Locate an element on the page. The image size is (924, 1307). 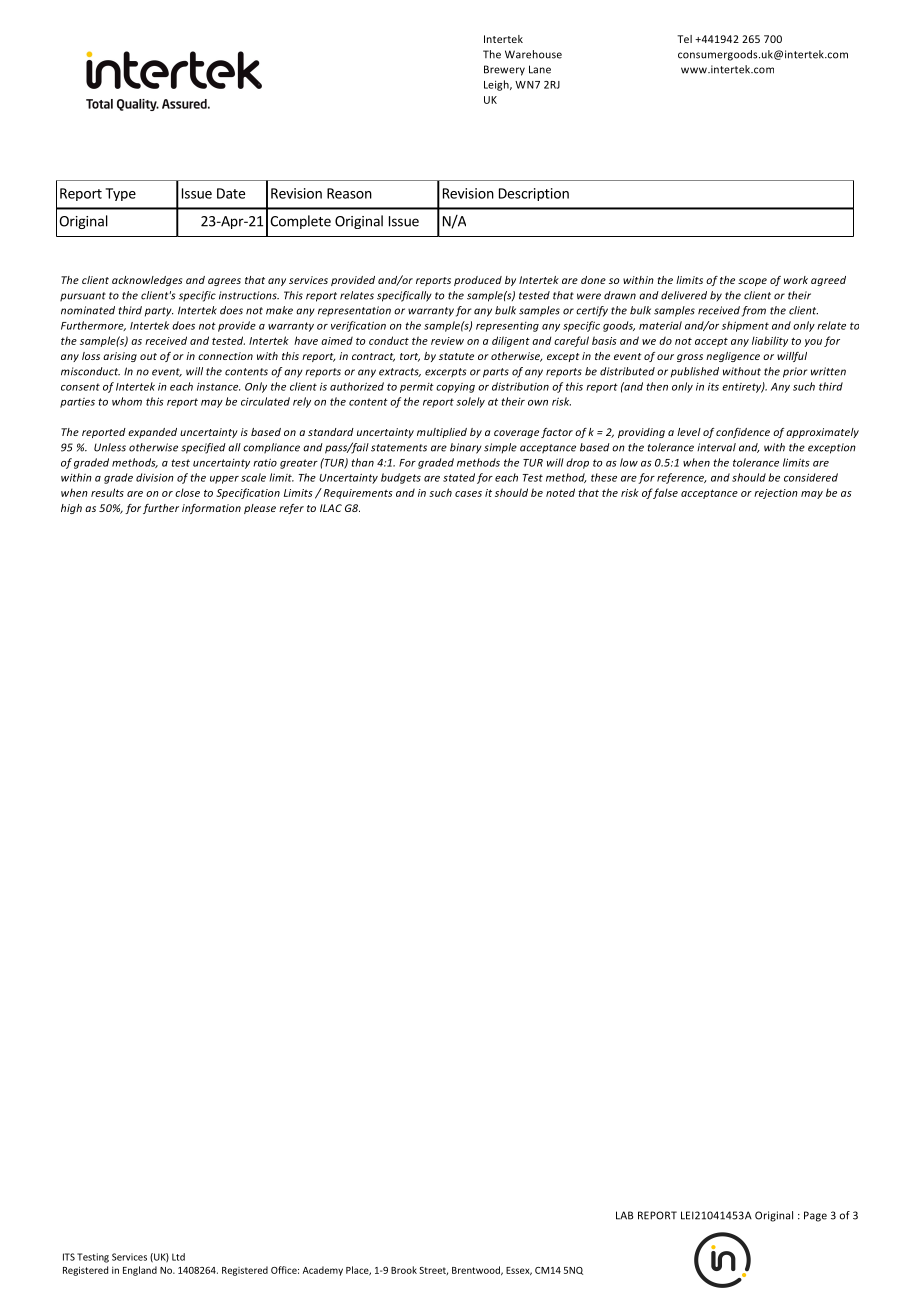
Lane is located at coordinates (540, 69).
